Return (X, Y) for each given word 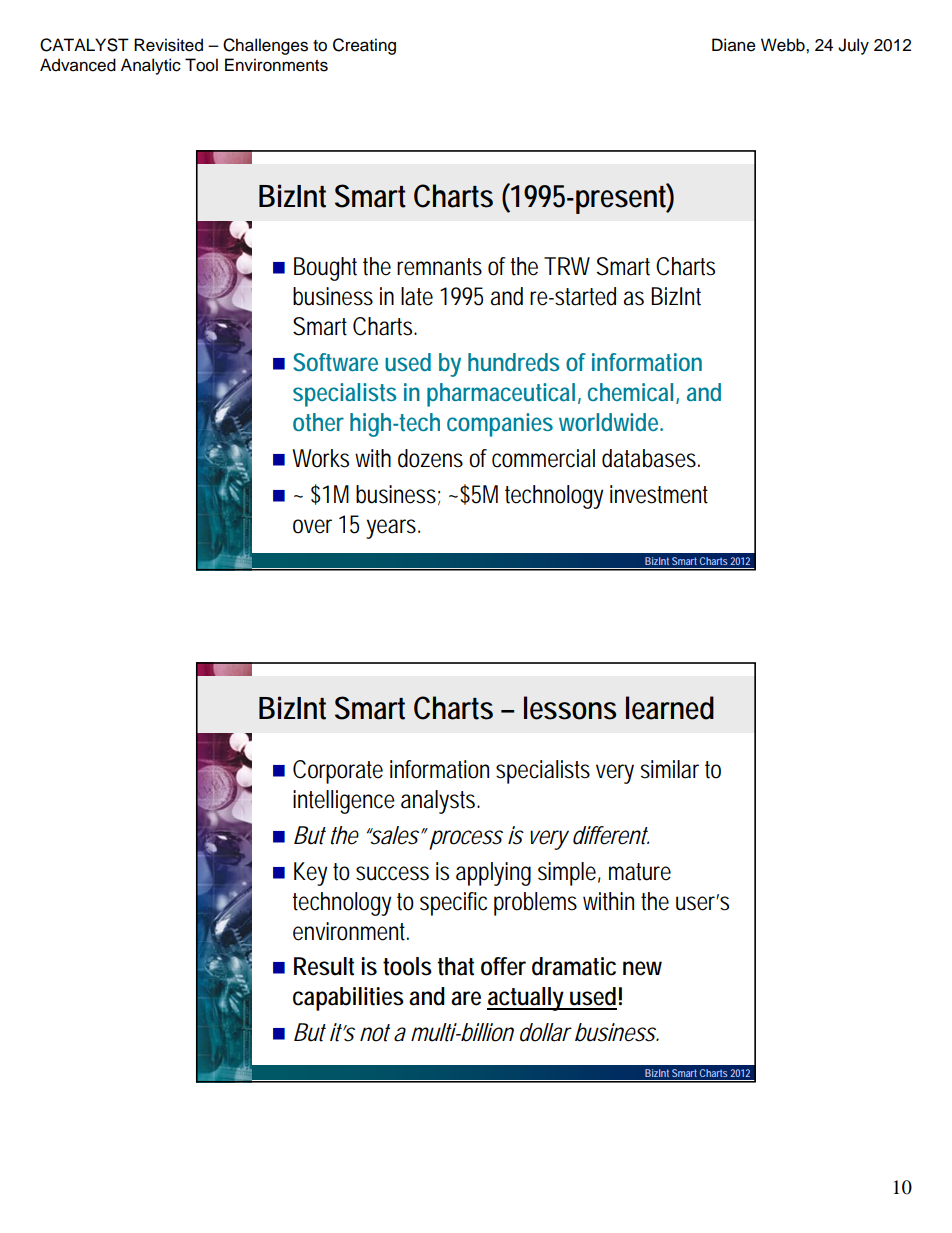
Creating (364, 46)
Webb (784, 45)
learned (670, 708)
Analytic (151, 66)
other (318, 422)
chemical (630, 392)
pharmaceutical (501, 395)
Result (324, 966)
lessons (570, 708)
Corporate (338, 772)
